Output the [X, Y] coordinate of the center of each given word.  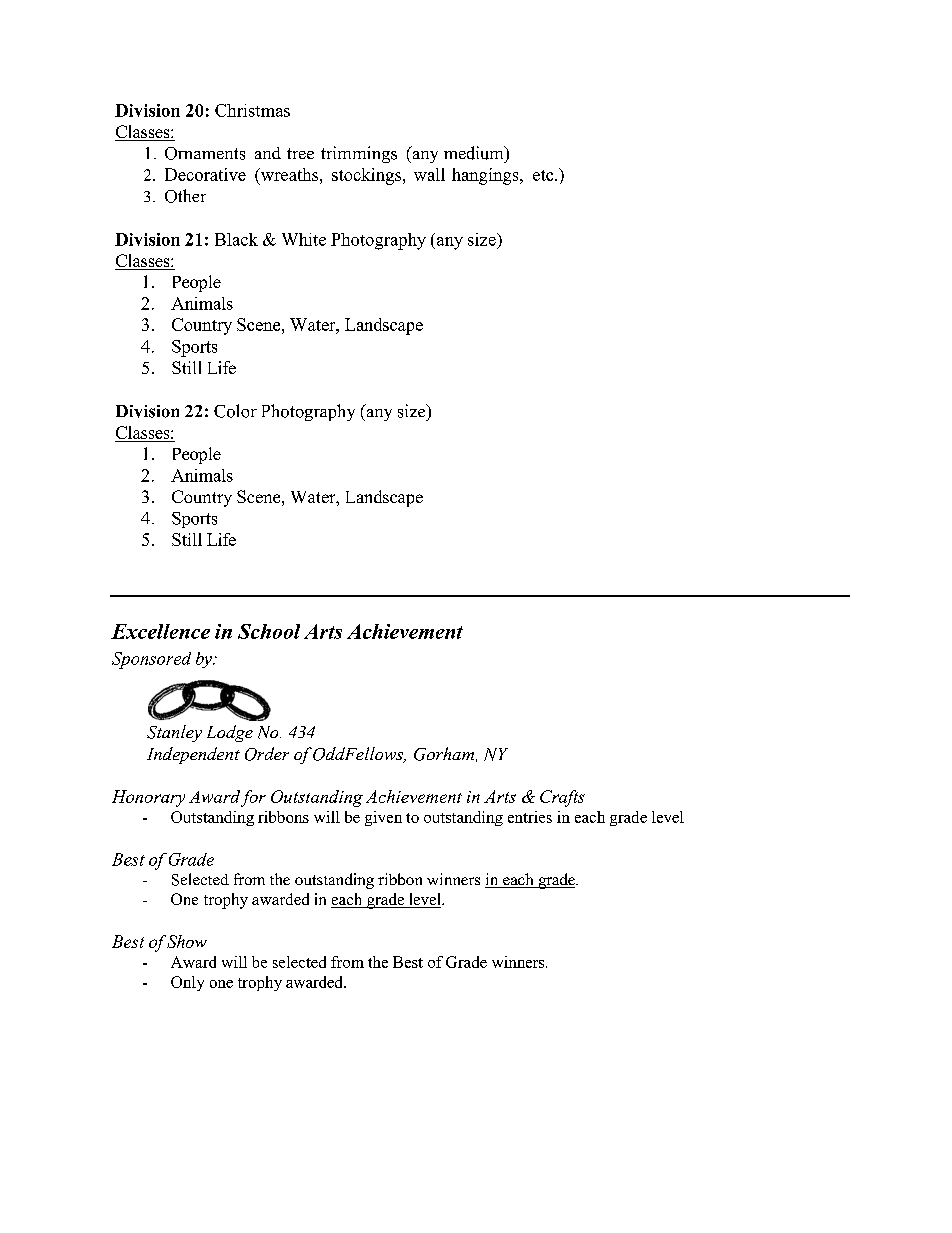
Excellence [160, 631]
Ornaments [205, 153]
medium [475, 153]
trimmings [359, 154]
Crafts [562, 798]
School [269, 631]
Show [187, 941]
